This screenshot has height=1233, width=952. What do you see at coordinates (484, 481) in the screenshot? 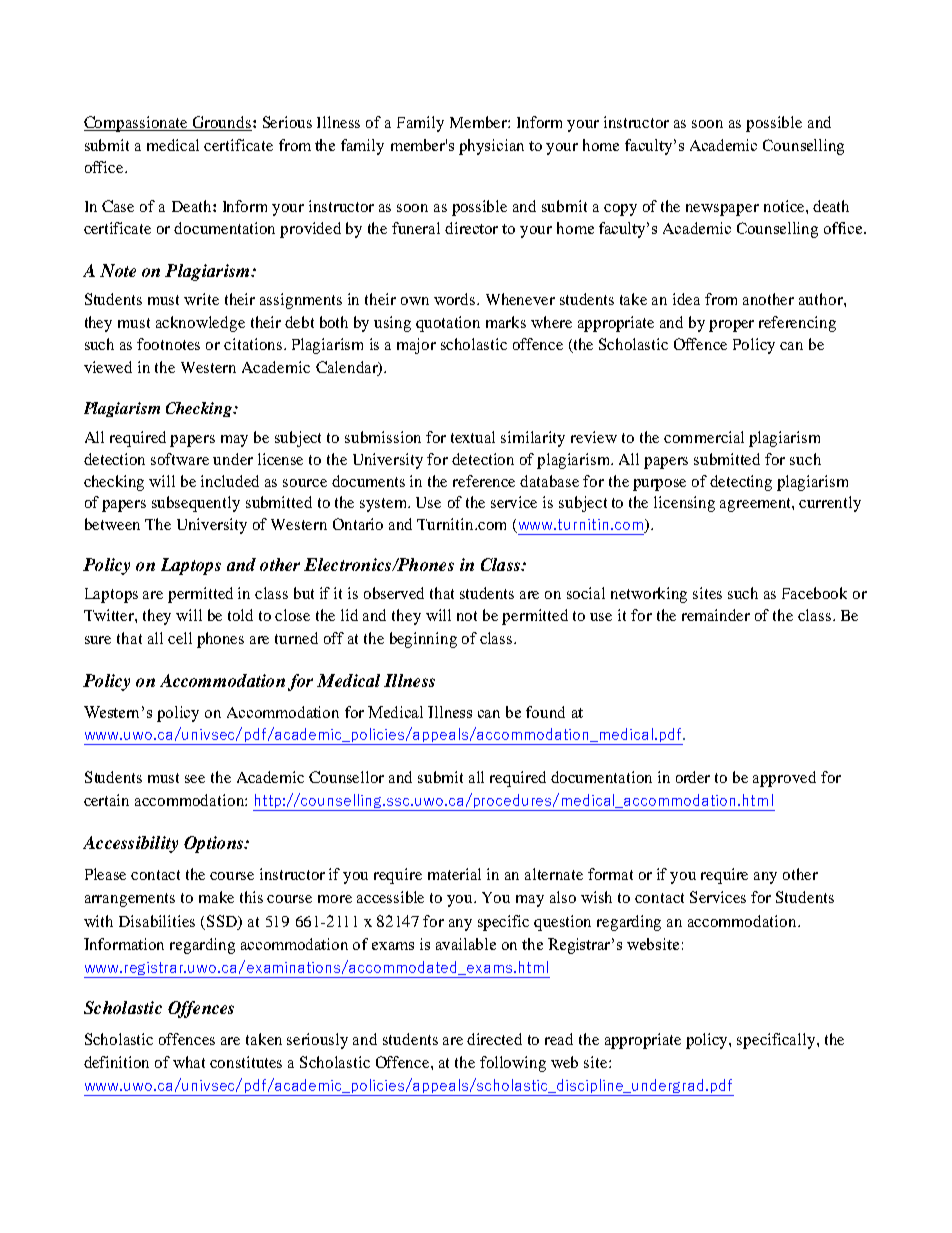
I see `reference` at bounding box center [484, 481].
